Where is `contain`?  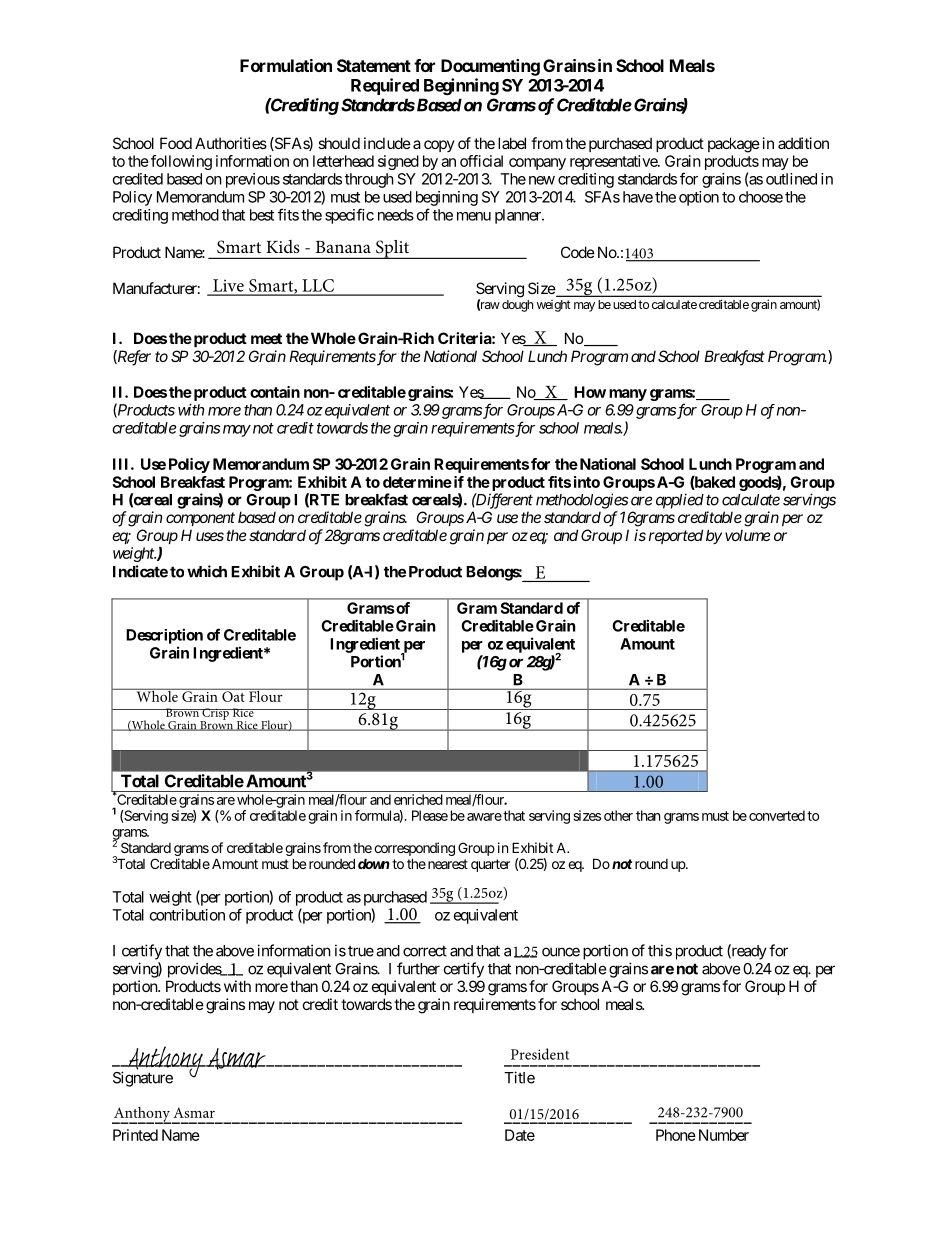
contain is located at coordinates (275, 392).
